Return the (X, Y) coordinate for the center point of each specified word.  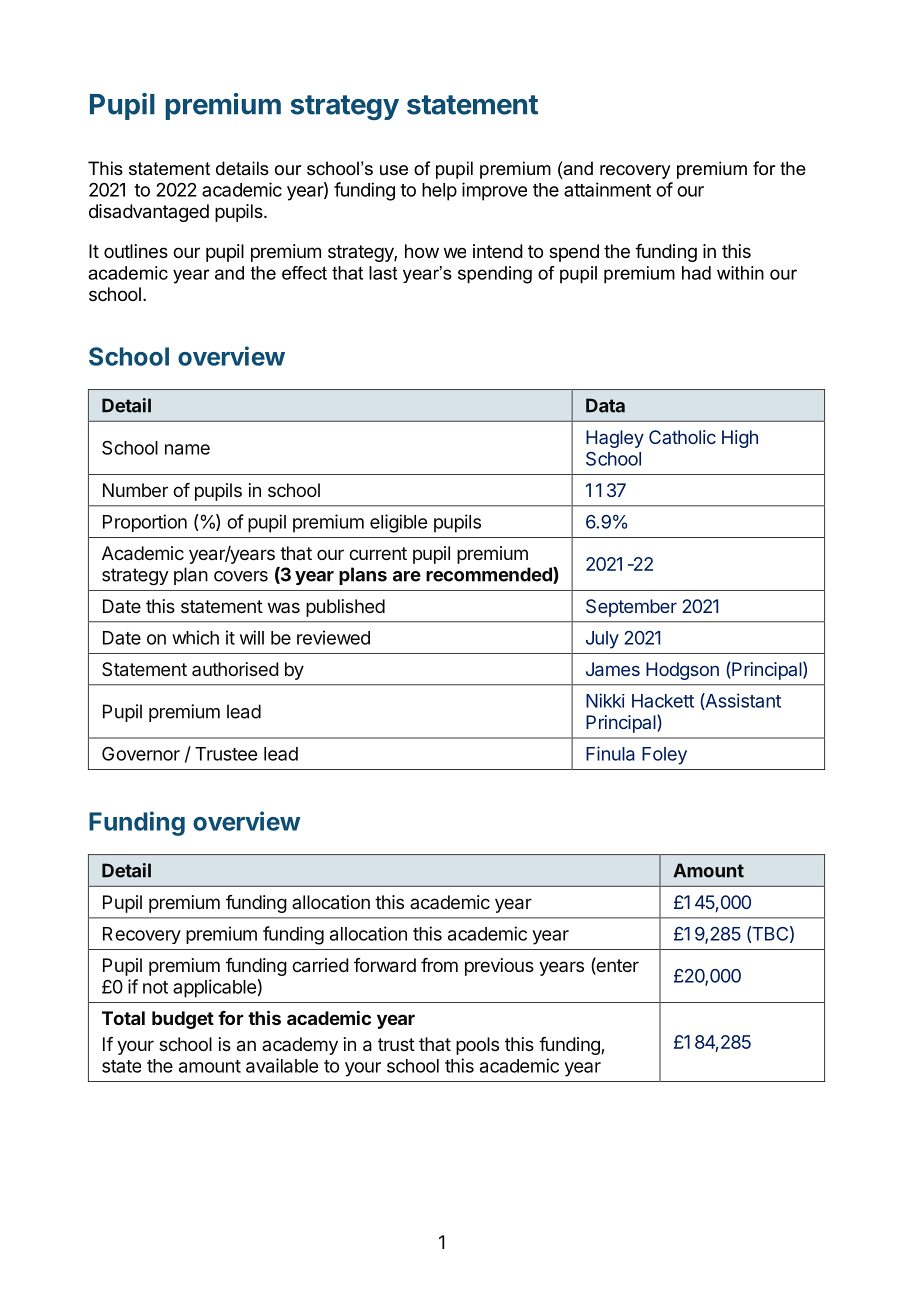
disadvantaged (149, 213)
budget (183, 1020)
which (195, 637)
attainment (607, 189)
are (407, 576)
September (631, 608)
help (439, 192)
